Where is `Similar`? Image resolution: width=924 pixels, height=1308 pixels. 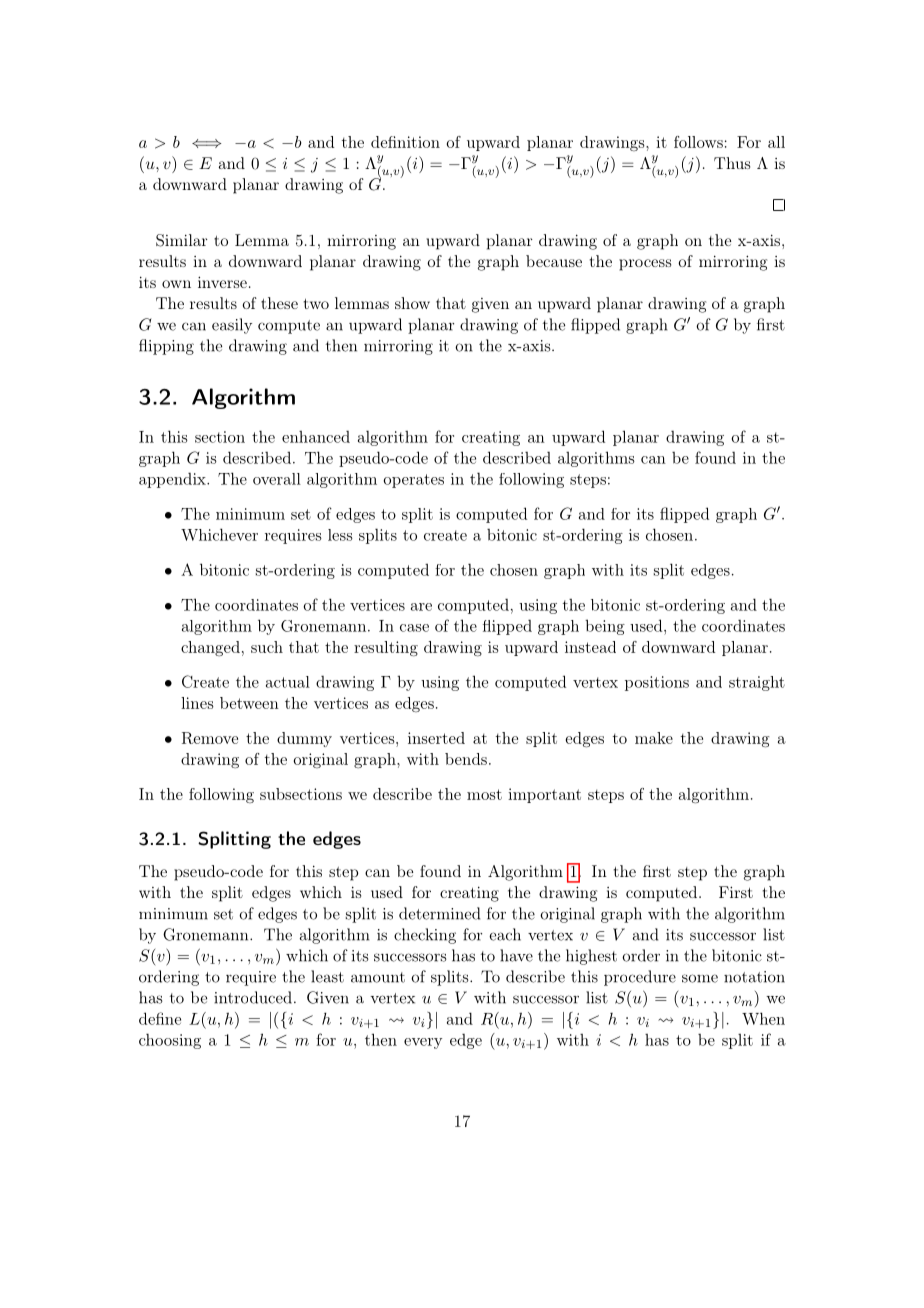
Similar is located at coordinates (182, 240).
